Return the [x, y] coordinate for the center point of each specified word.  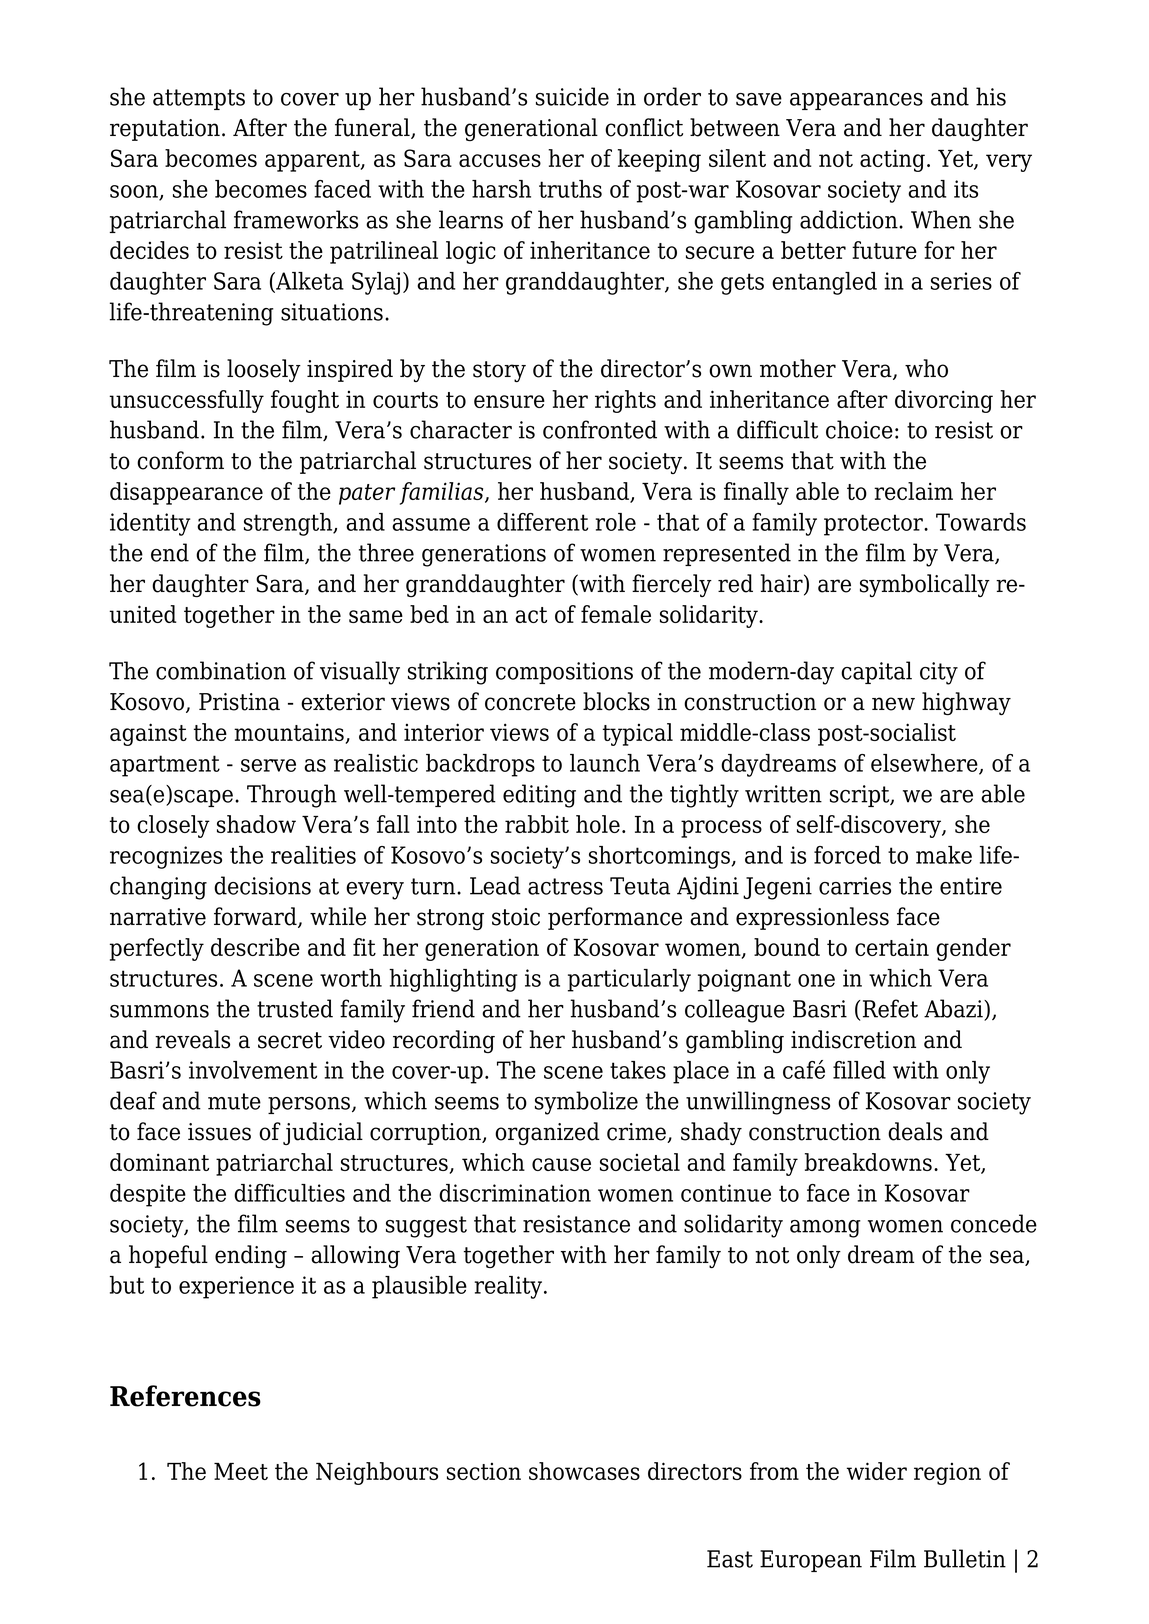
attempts [199, 99]
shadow [256, 824]
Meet [241, 1471]
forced [847, 855]
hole [598, 824]
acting [892, 160]
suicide [572, 96]
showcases [584, 1471]
